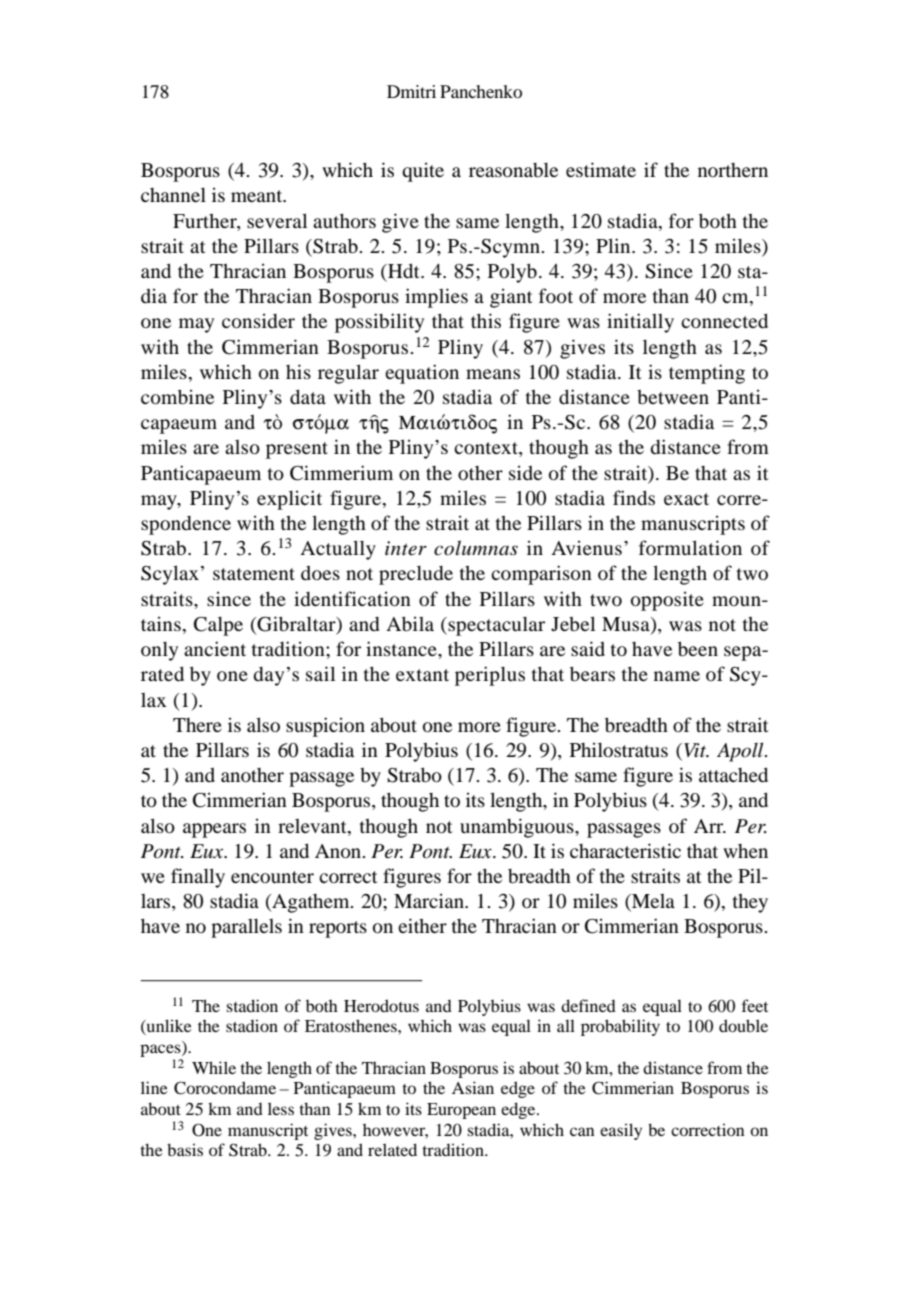 This screenshot has width=909, height=1316. Describe the element at coordinates (733, 170) in the screenshot. I see `northern` at that location.
